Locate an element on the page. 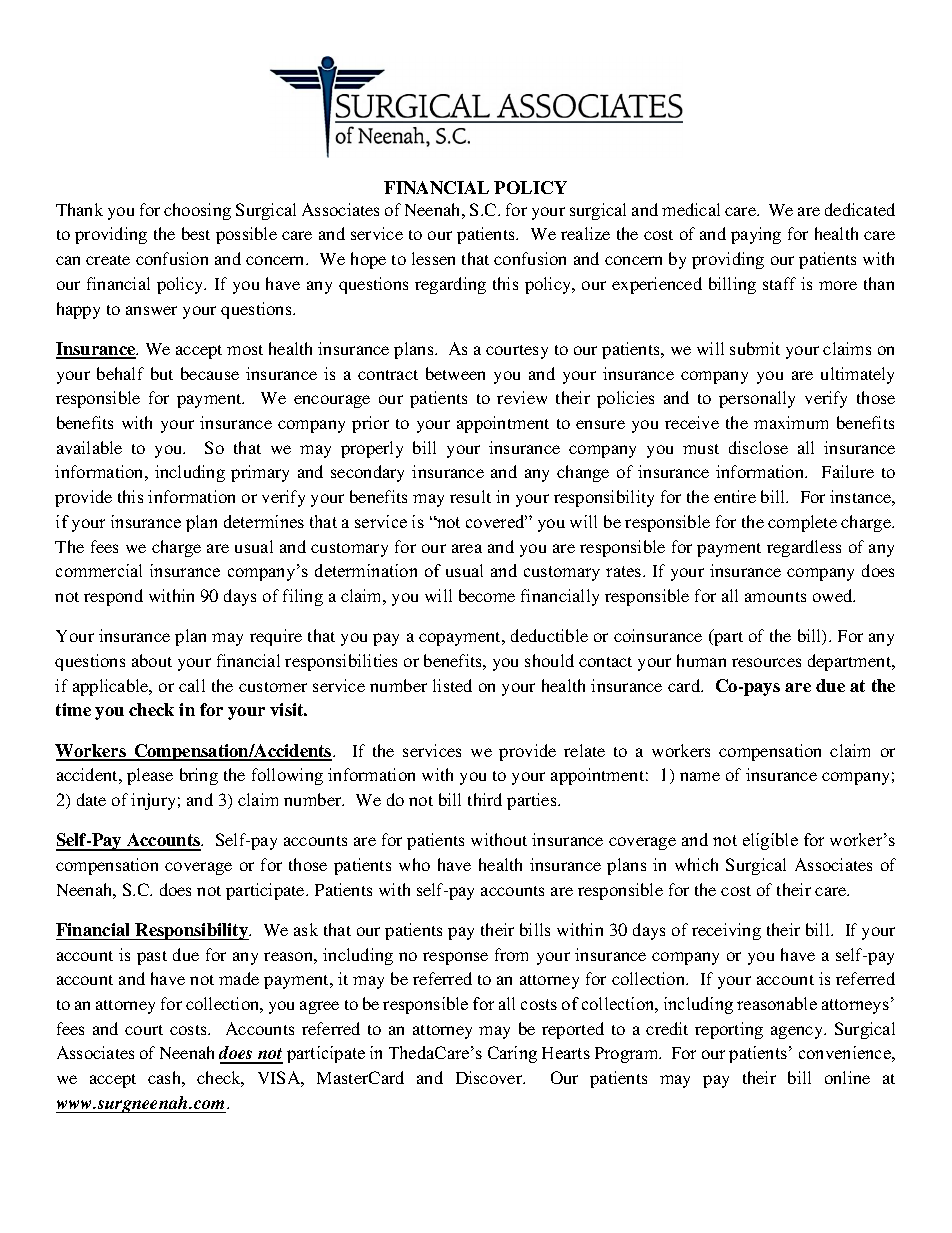 The height and width of the page is (1233, 952). date is located at coordinates (91, 799).
